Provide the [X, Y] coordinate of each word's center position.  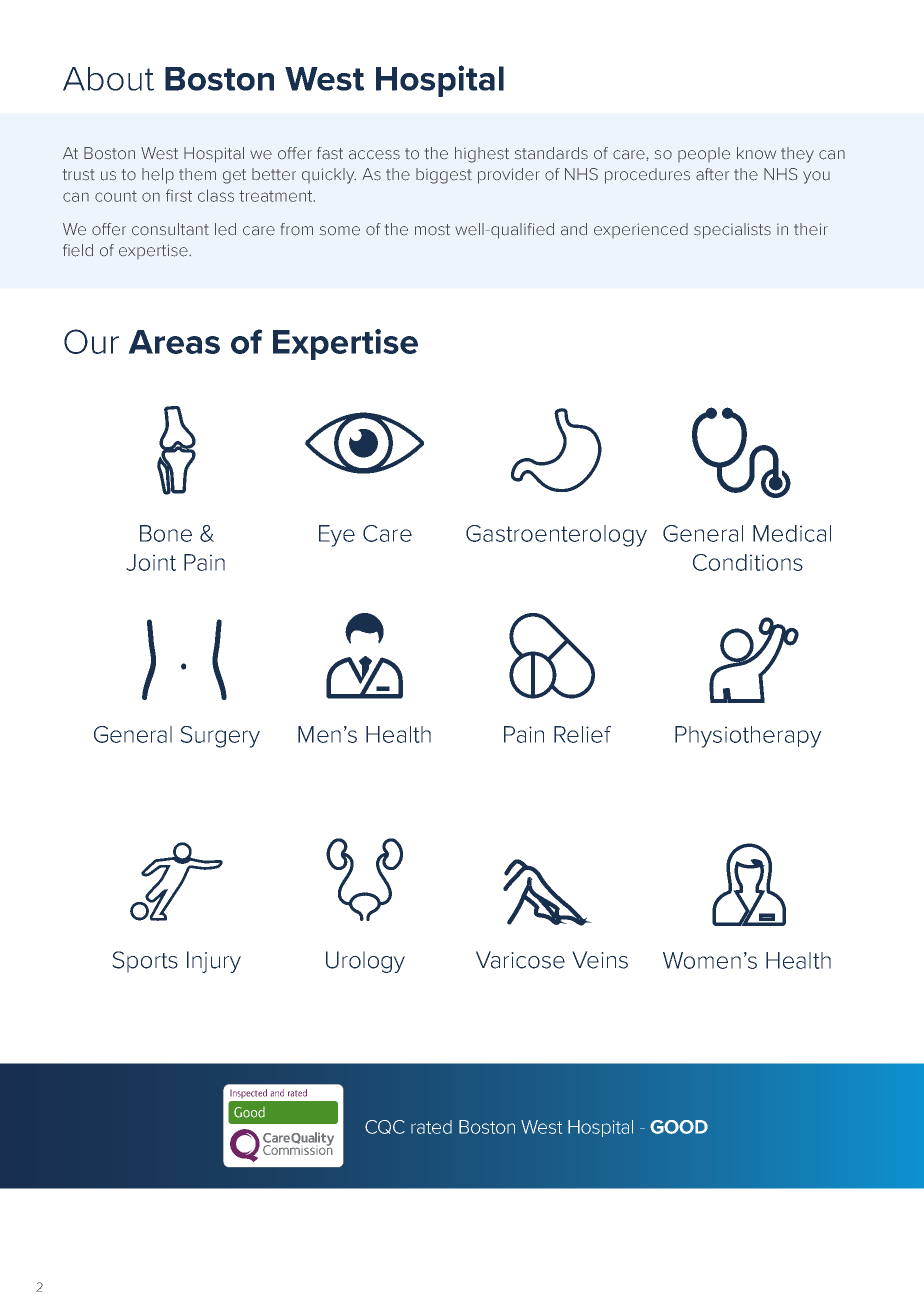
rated [431, 1127]
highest [482, 155]
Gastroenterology [556, 536]
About [108, 79]
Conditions [748, 562]
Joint [151, 562]
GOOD [679, 1127]
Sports [145, 962]
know [756, 153]
